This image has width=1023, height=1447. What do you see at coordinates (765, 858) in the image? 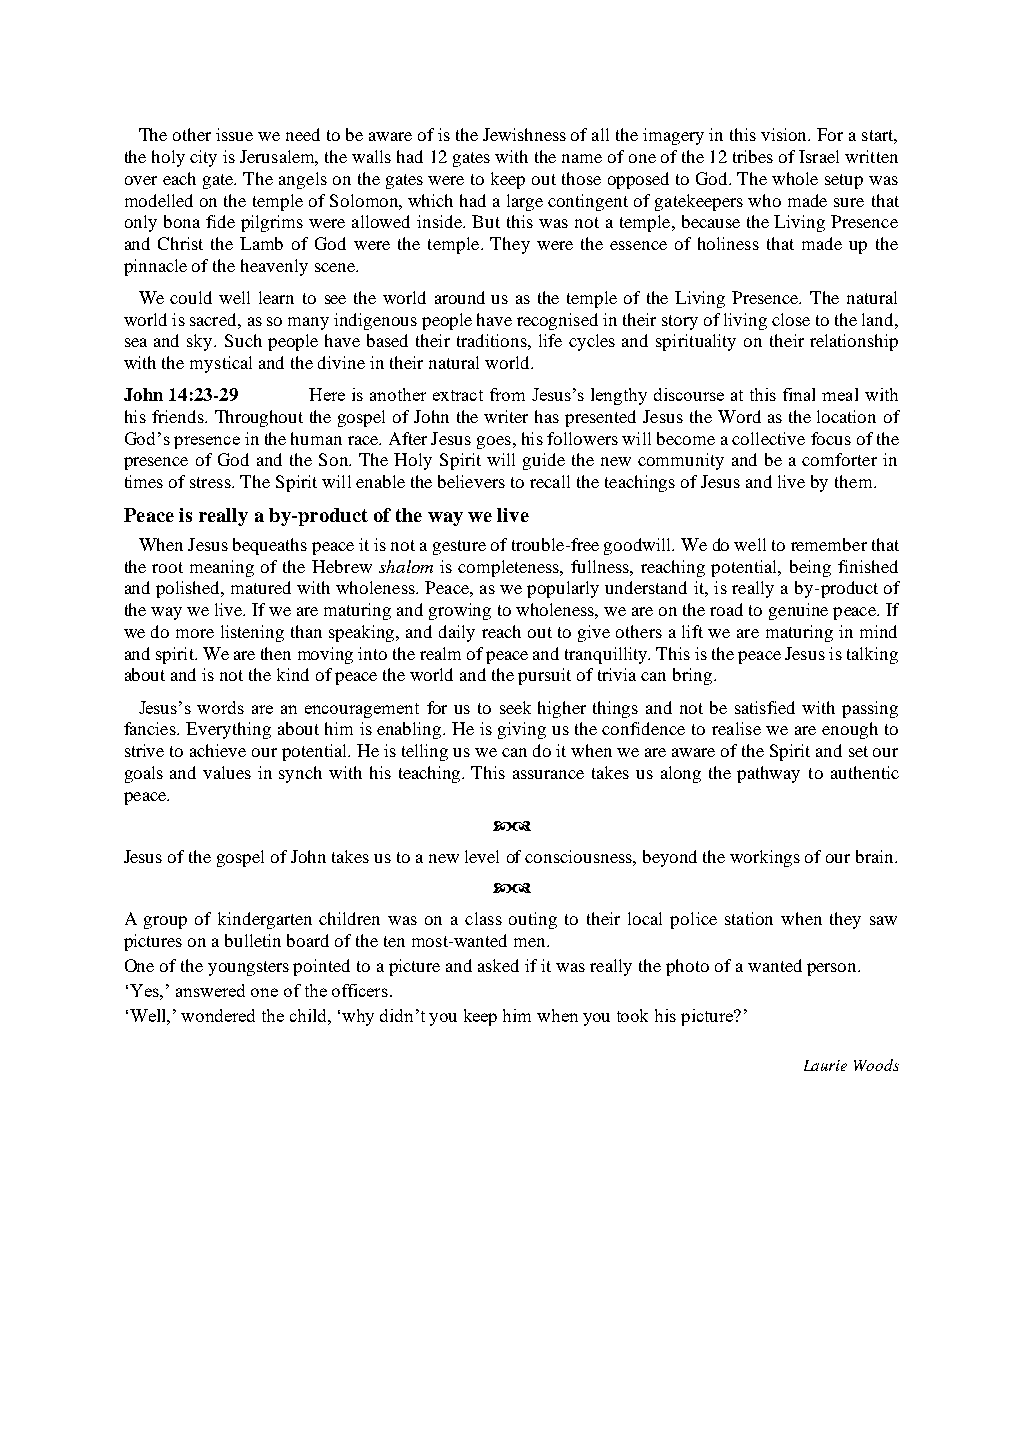
I see `workings` at bounding box center [765, 858].
